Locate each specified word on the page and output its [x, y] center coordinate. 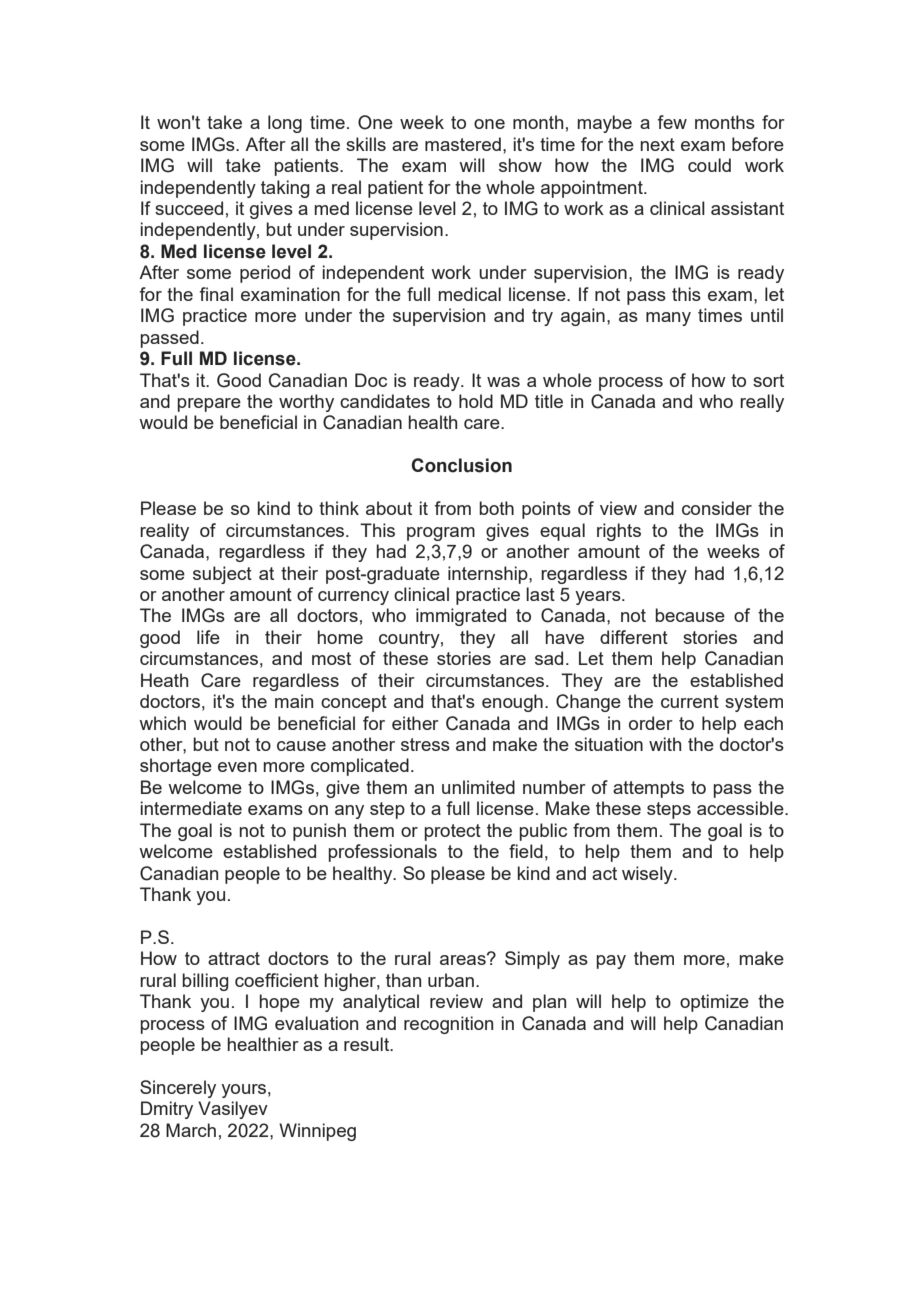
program [441, 534]
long [285, 124]
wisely [648, 875]
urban [451, 980]
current [690, 701]
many [668, 319]
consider [717, 508]
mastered [463, 144]
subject [222, 575]
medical [470, 294]
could [709, 165]
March [191, 1130]
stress [425, 744]
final [216, 294]
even [237, 767]
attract [234, 958]
